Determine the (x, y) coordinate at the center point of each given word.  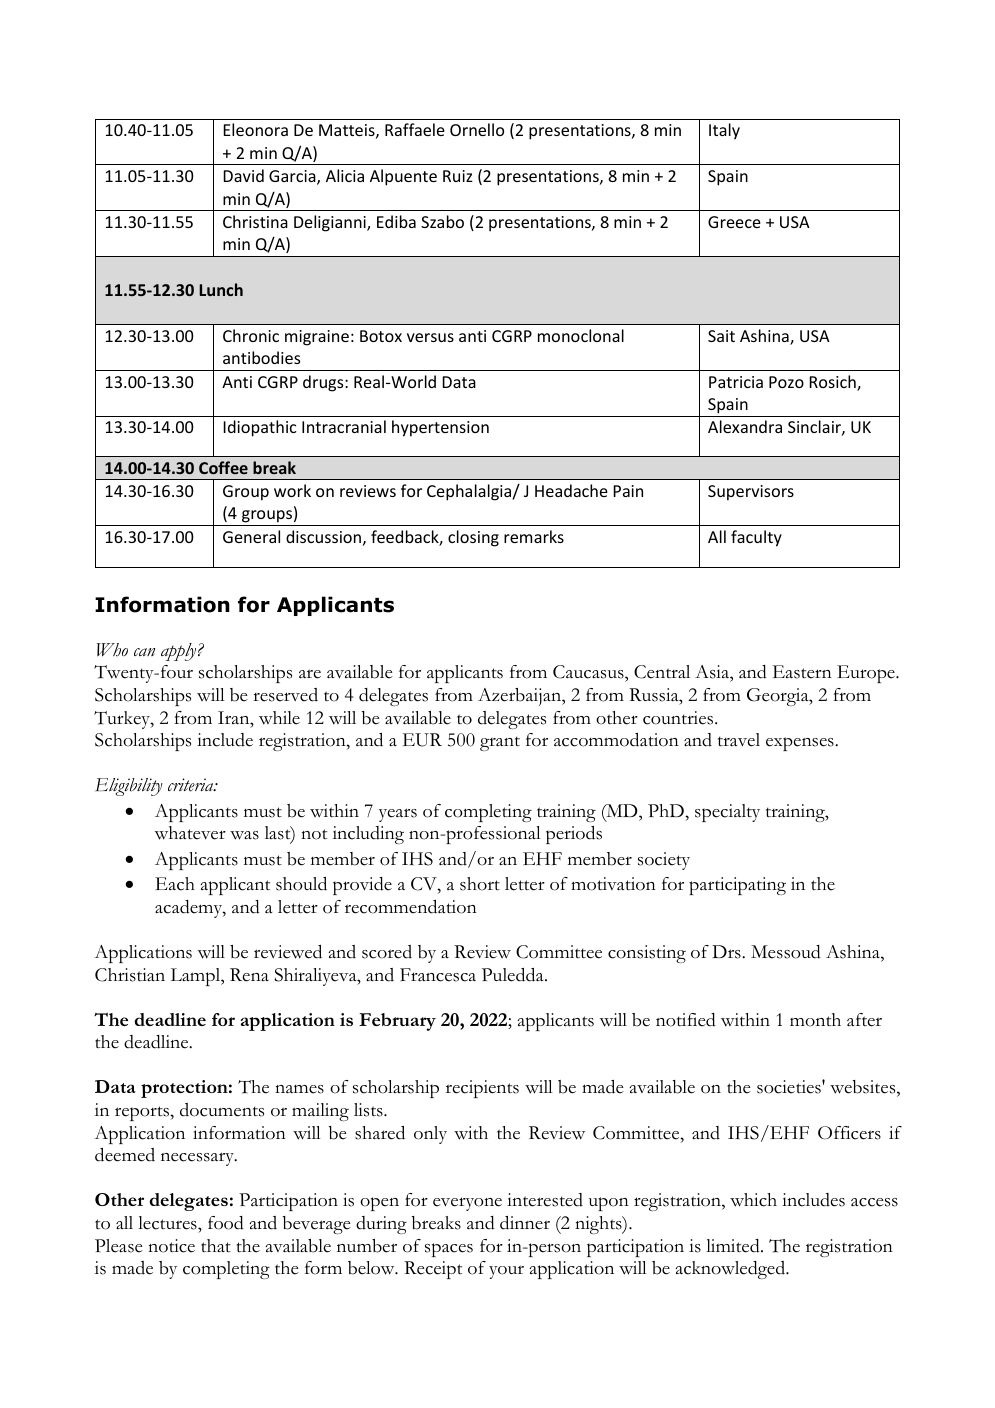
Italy (724, 131)
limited (734, 1246)
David (243, 175)
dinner (525, 1223)
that (216, 1245)
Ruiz (458, 176)
